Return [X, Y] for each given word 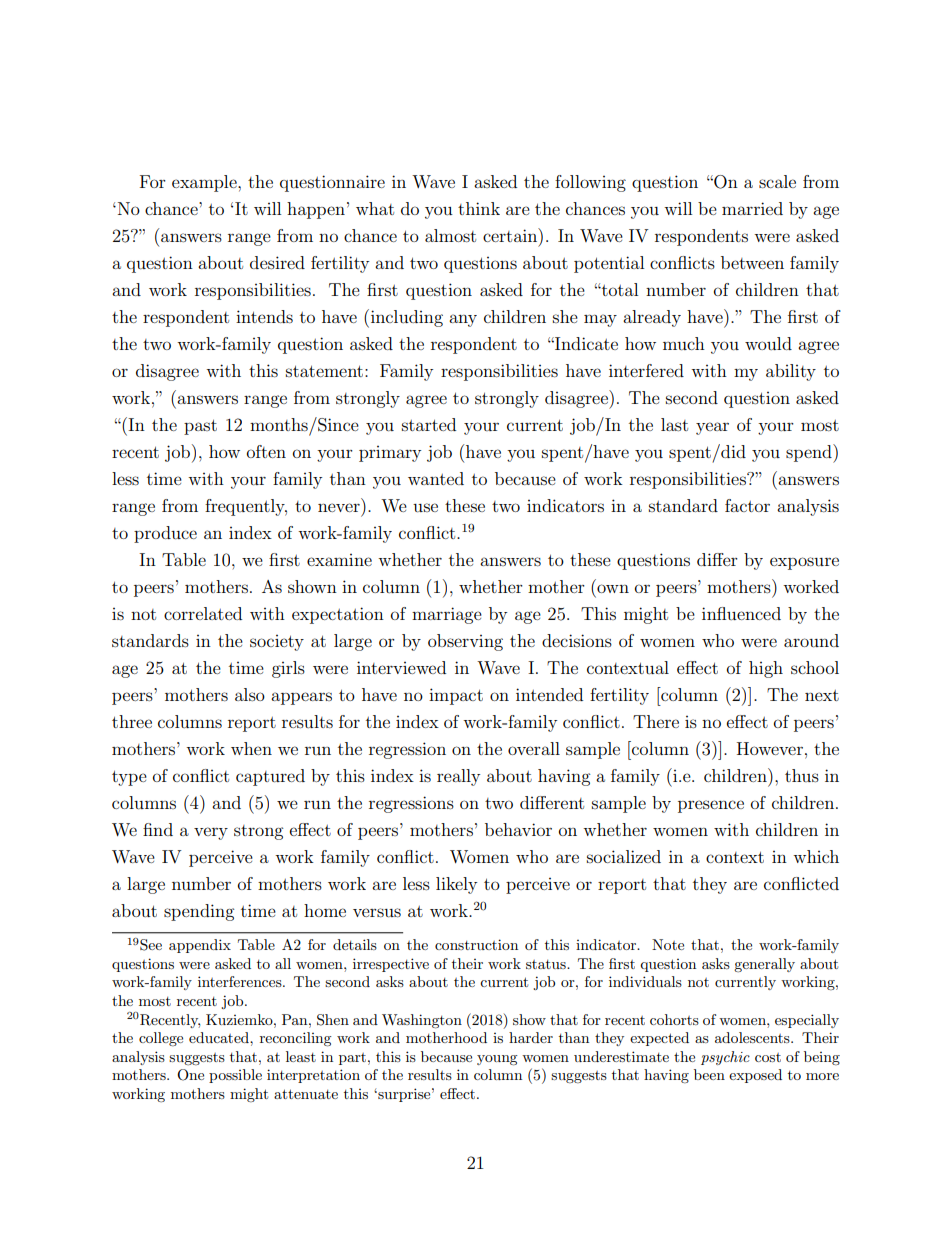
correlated [203, 613]
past [200, 427]
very [211, 833]
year [712, 428]
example [205, 183]
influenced [741, 613]
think [479, 208]
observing [465, 642]
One [190, 1075]
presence [711, 806]
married [752, 208]
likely [456, 885]
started [429, 424]
